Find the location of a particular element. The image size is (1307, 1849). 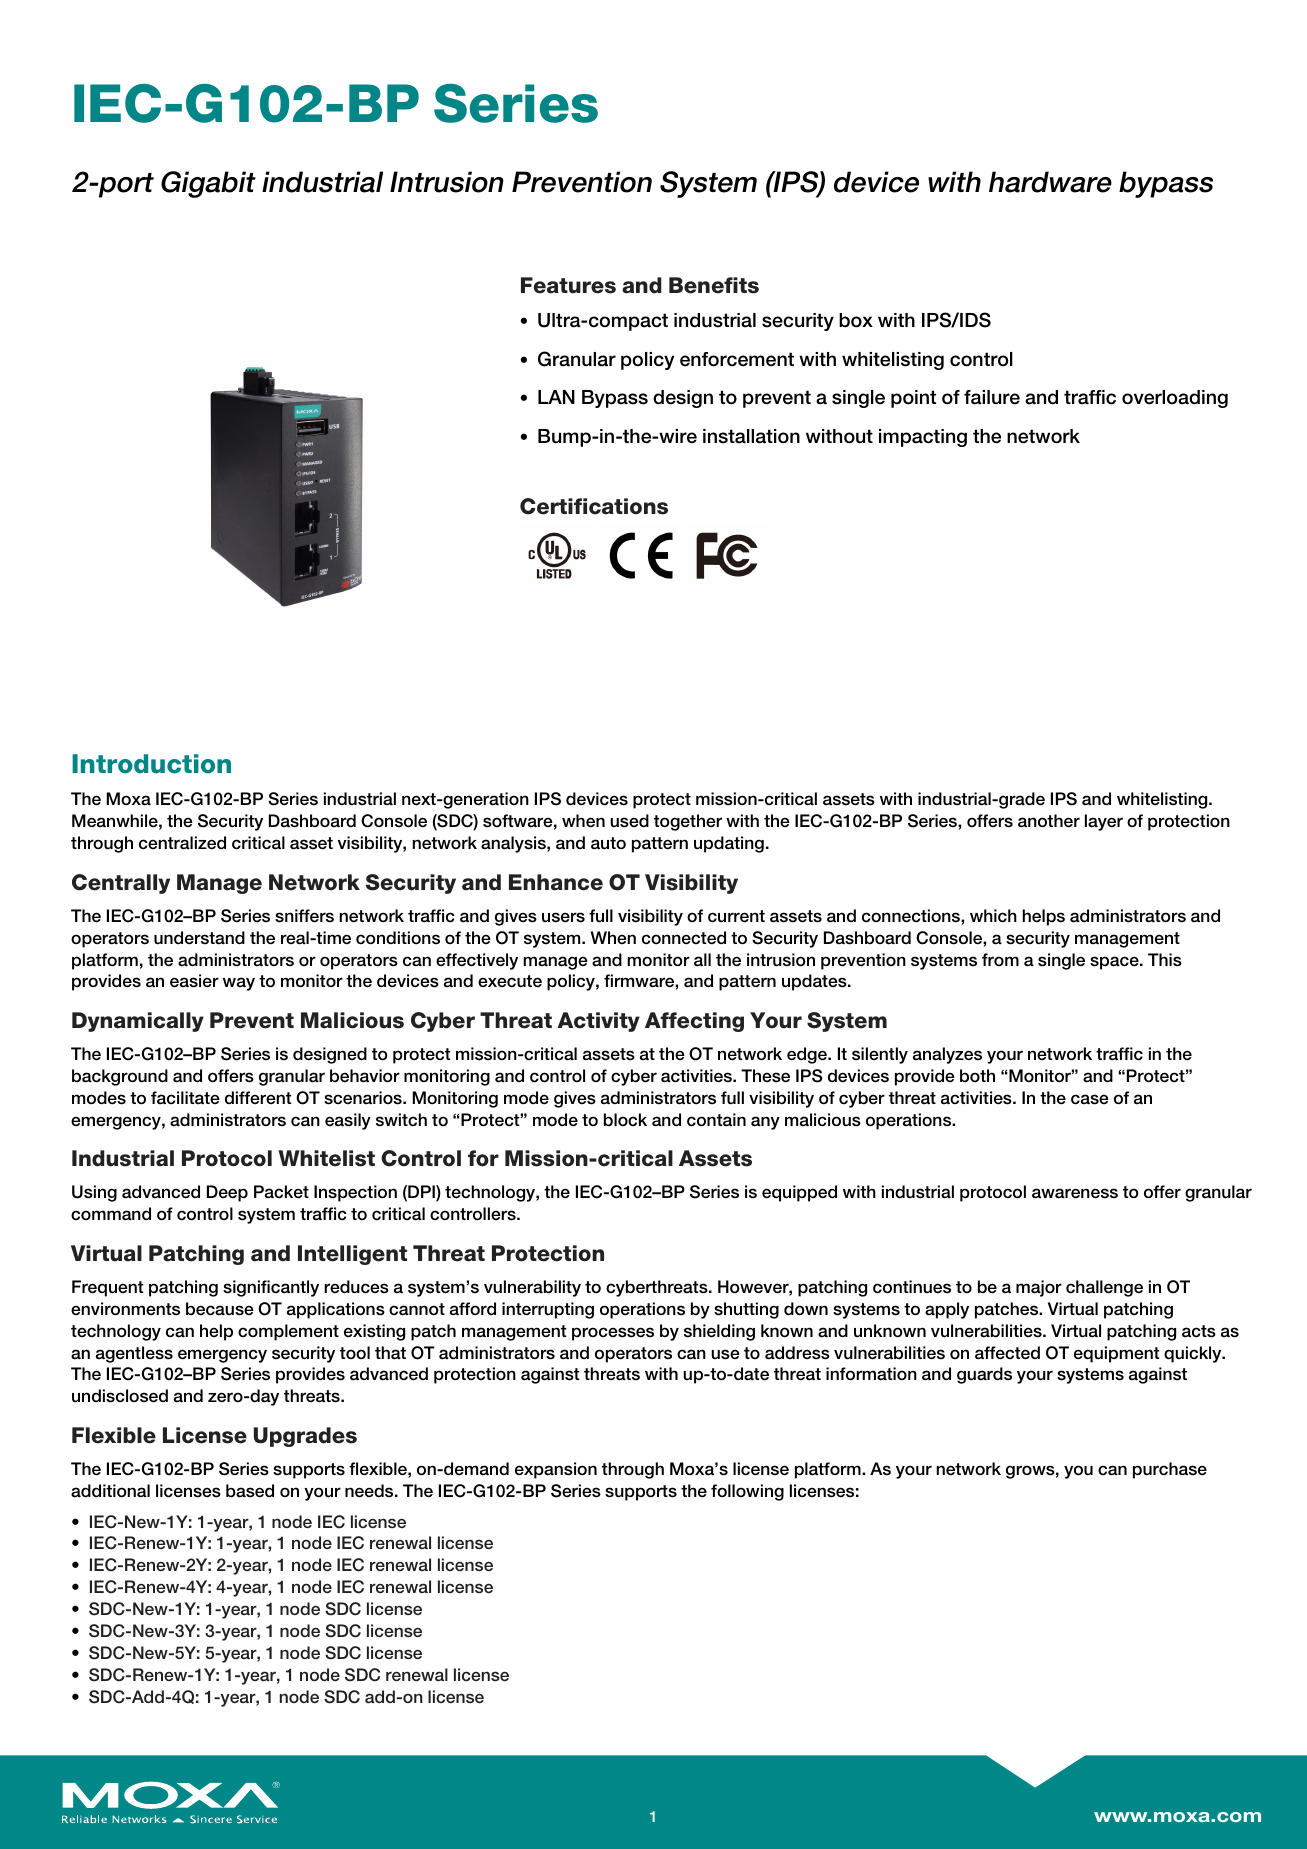

case is located at coordinates (1090, 1099).
